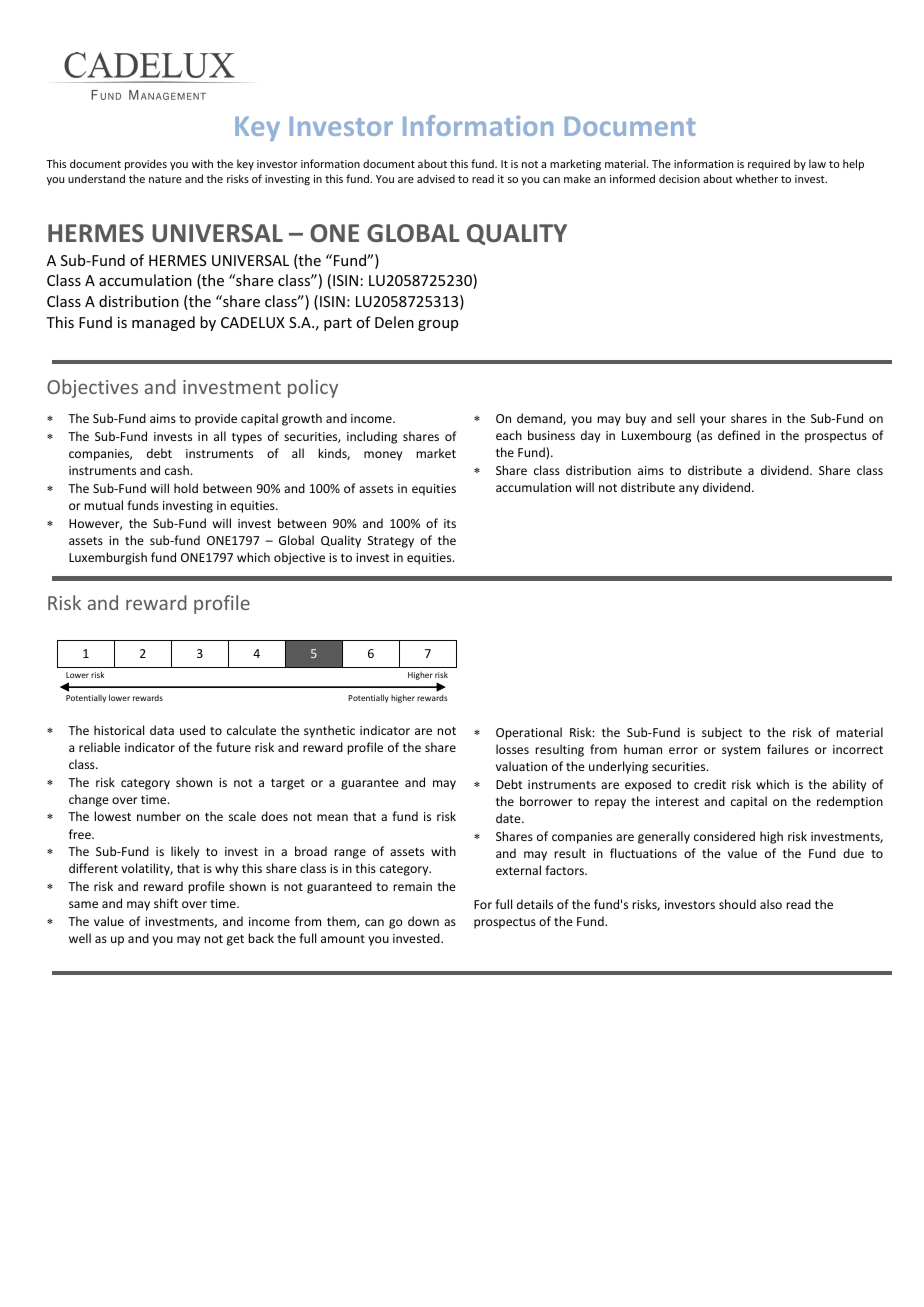 Image resolution: width=924 pixels, height=1307 pixels. Describe the element at coordinates (757, 178) in the document. I see `whether` at that location.
